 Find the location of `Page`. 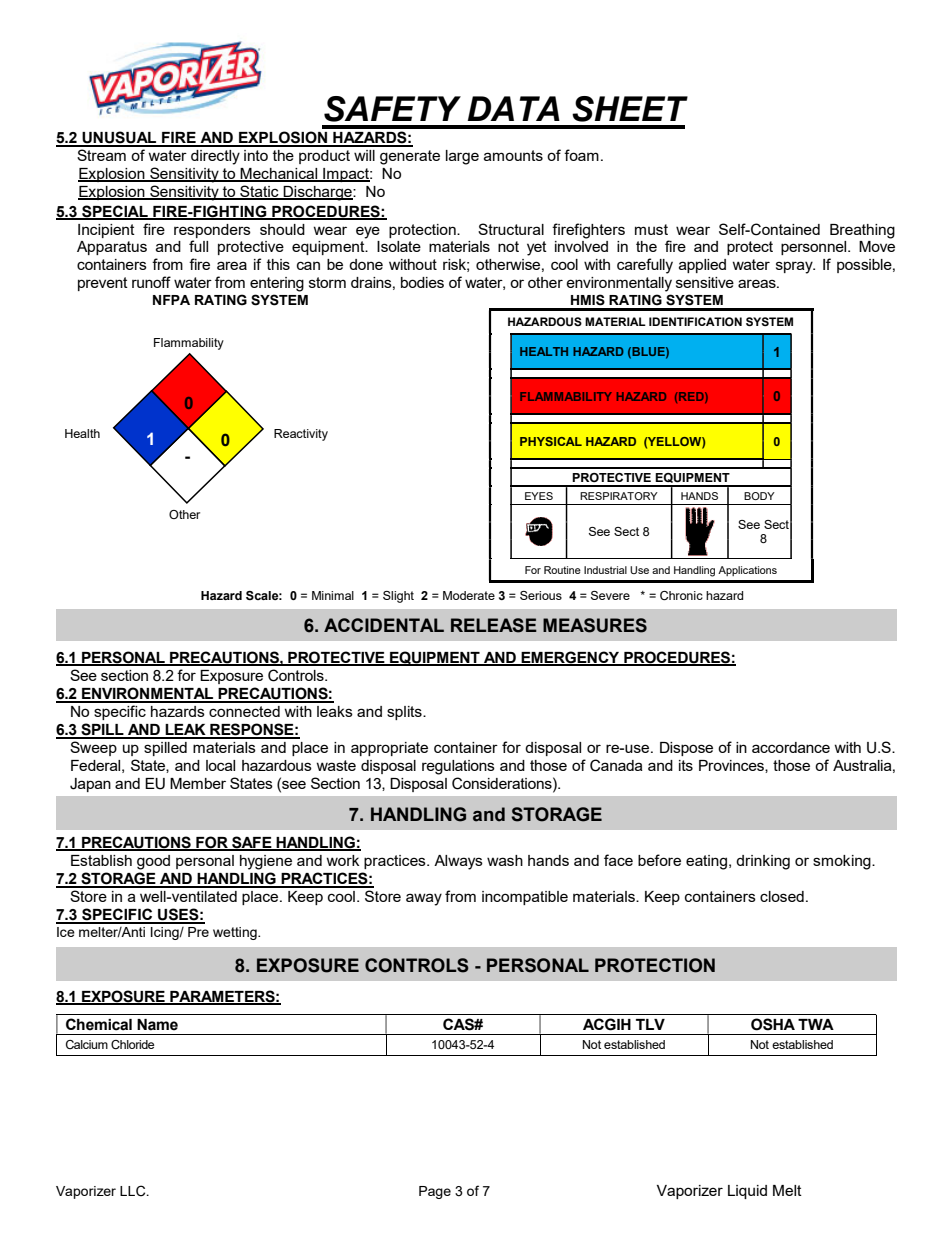

Page is located at coordinates (435, 1192).
